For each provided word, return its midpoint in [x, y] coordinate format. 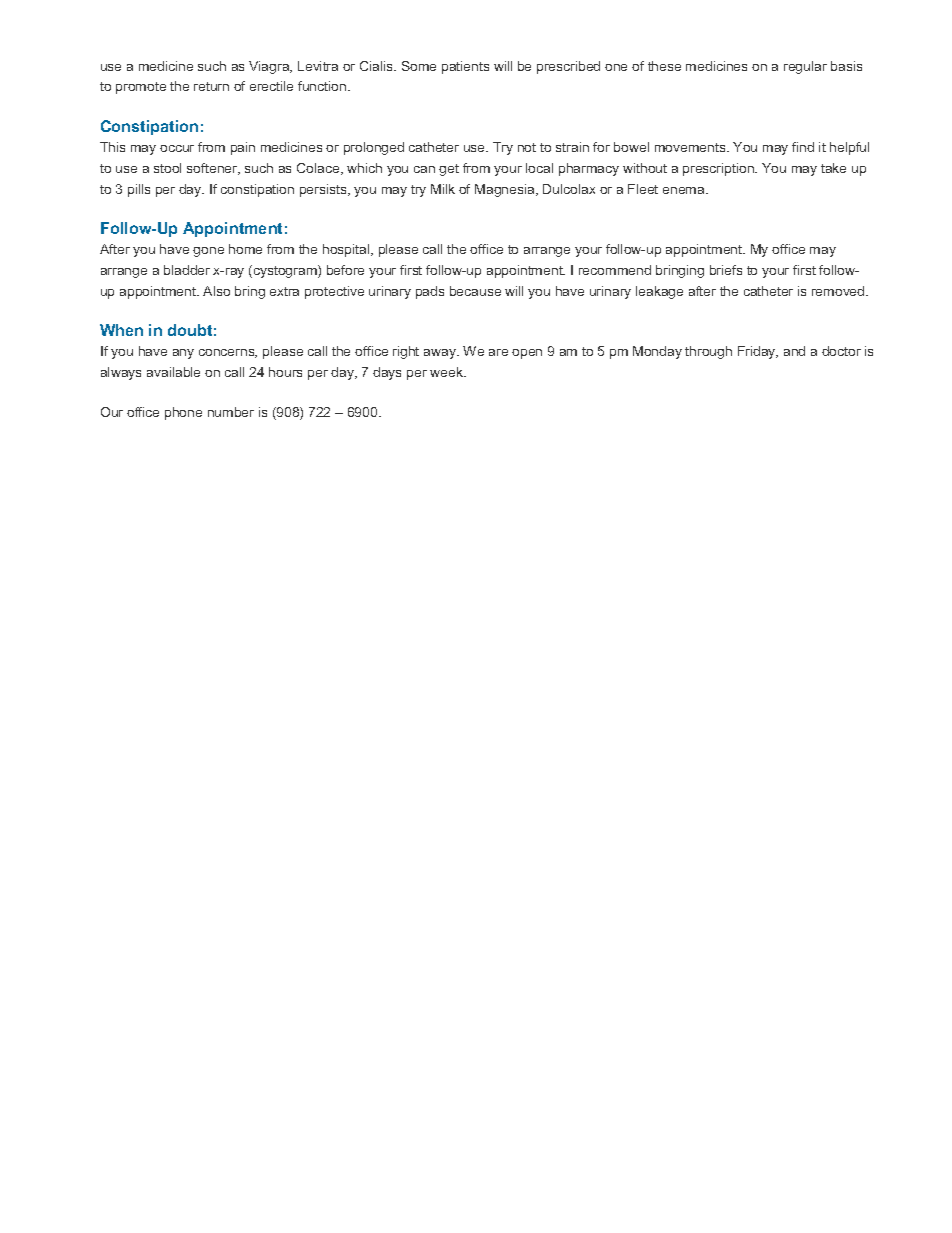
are [498, 352]
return [211, 86]
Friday [758, 352]
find [803, 147]
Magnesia [506, 190]
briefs [726, 270]
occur [177, 148]
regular [805, 67]
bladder [187, 270]
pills [139, 190]
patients [465, 67]
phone [183, 413]
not [527, 147]
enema [685, 190]
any [183, 354]
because [475, 291]
